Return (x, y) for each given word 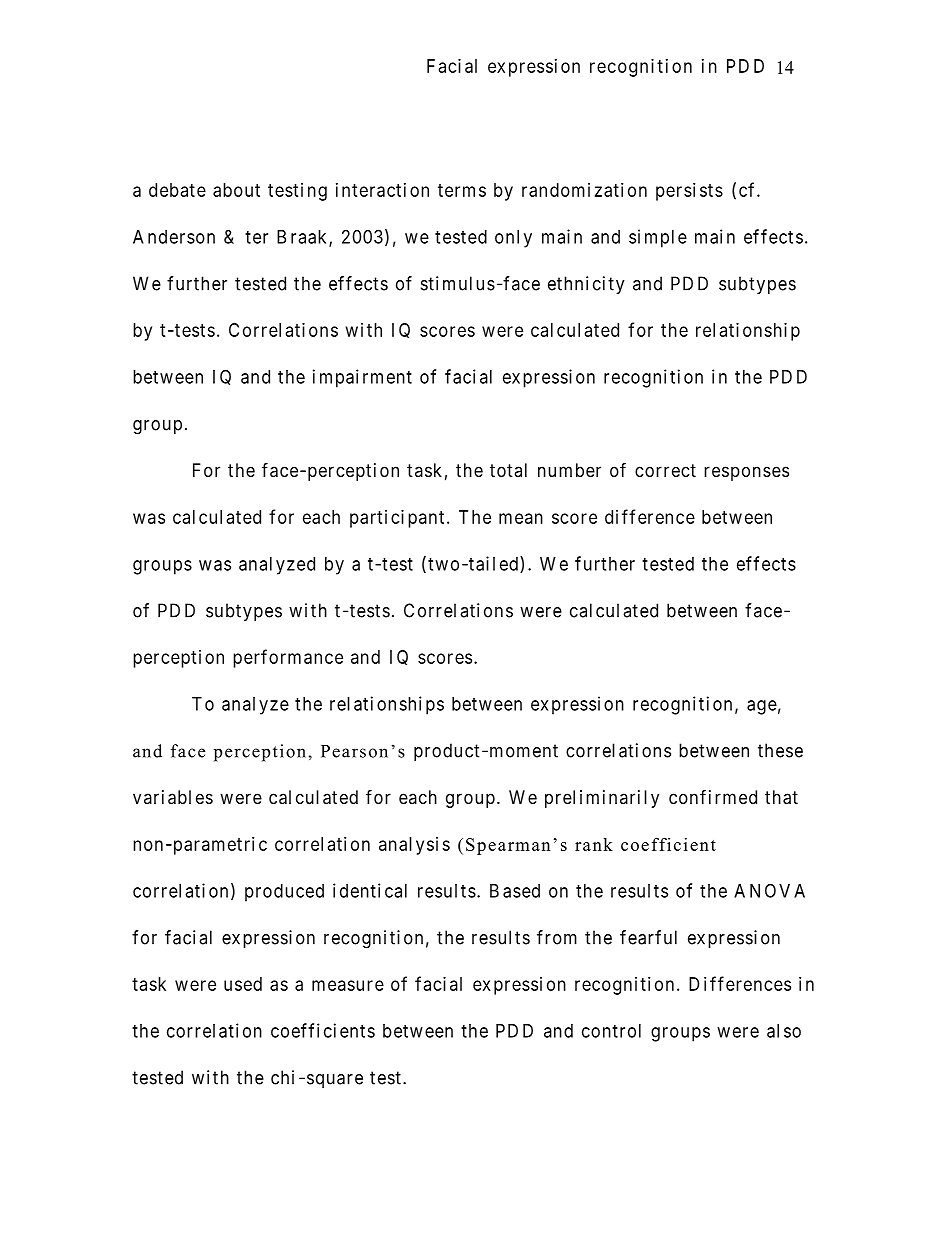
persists (689, 192)
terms (462, 190)
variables (173, 797)
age (762, 707)
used (243, 984)
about (236, 190)
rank (594, 844)
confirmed (713, 796)
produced (284, 893)
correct (665, 470)
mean (521, 518)
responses (746, 473)
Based (515, 891)
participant (397, 519)
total (508, 470)
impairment (362, 378)
